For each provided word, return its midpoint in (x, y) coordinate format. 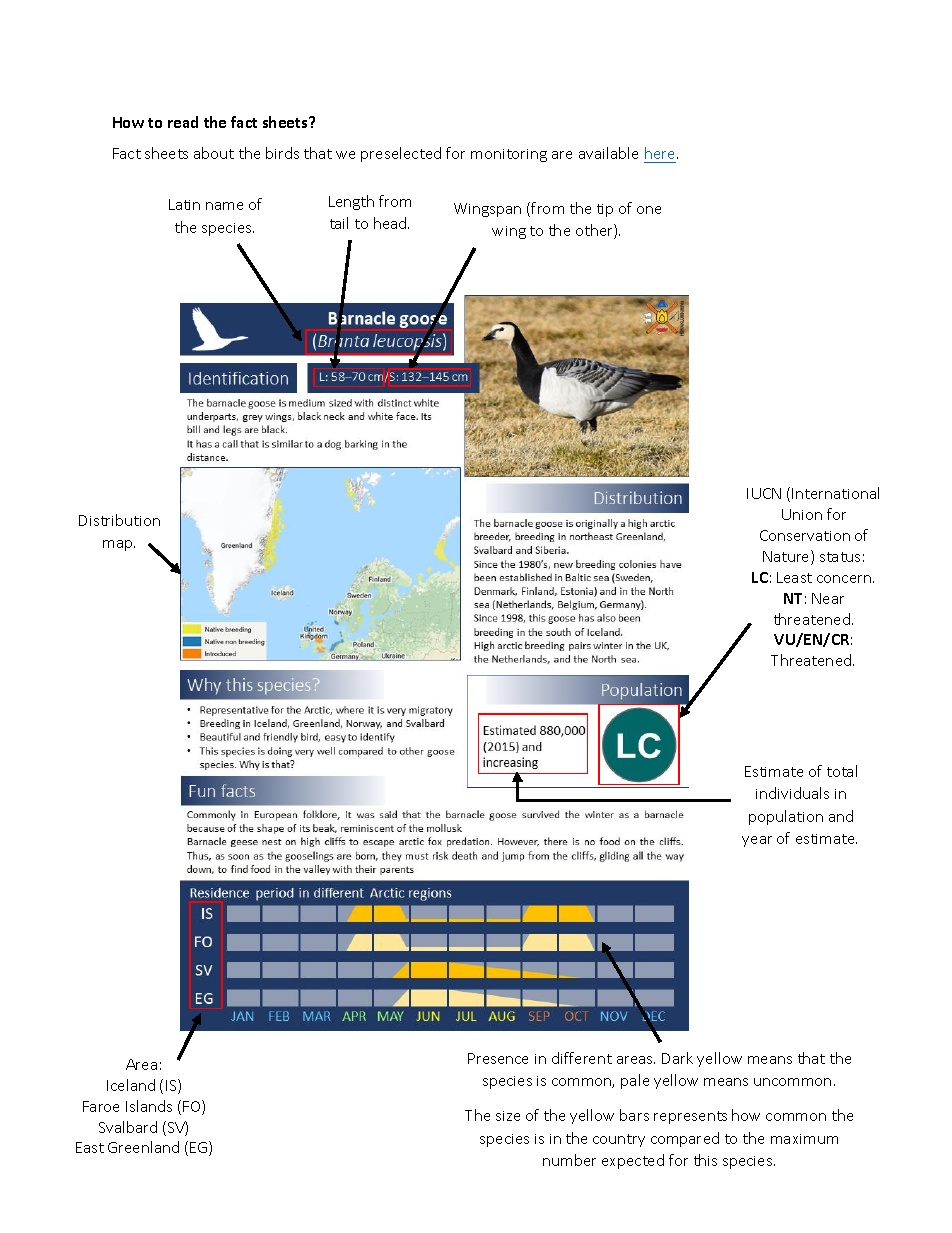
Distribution (119, 520)
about (214, 153)
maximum (804, 1139)
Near (828, 598)
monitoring (509, 155)
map (119, 545)
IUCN (764, 493)
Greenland (143, 1147)
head (391, 223)
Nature (787, 557)
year (757, 841)
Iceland (131, 1085)
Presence (498, 1058)
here (661, 153)
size (508, 1116)
